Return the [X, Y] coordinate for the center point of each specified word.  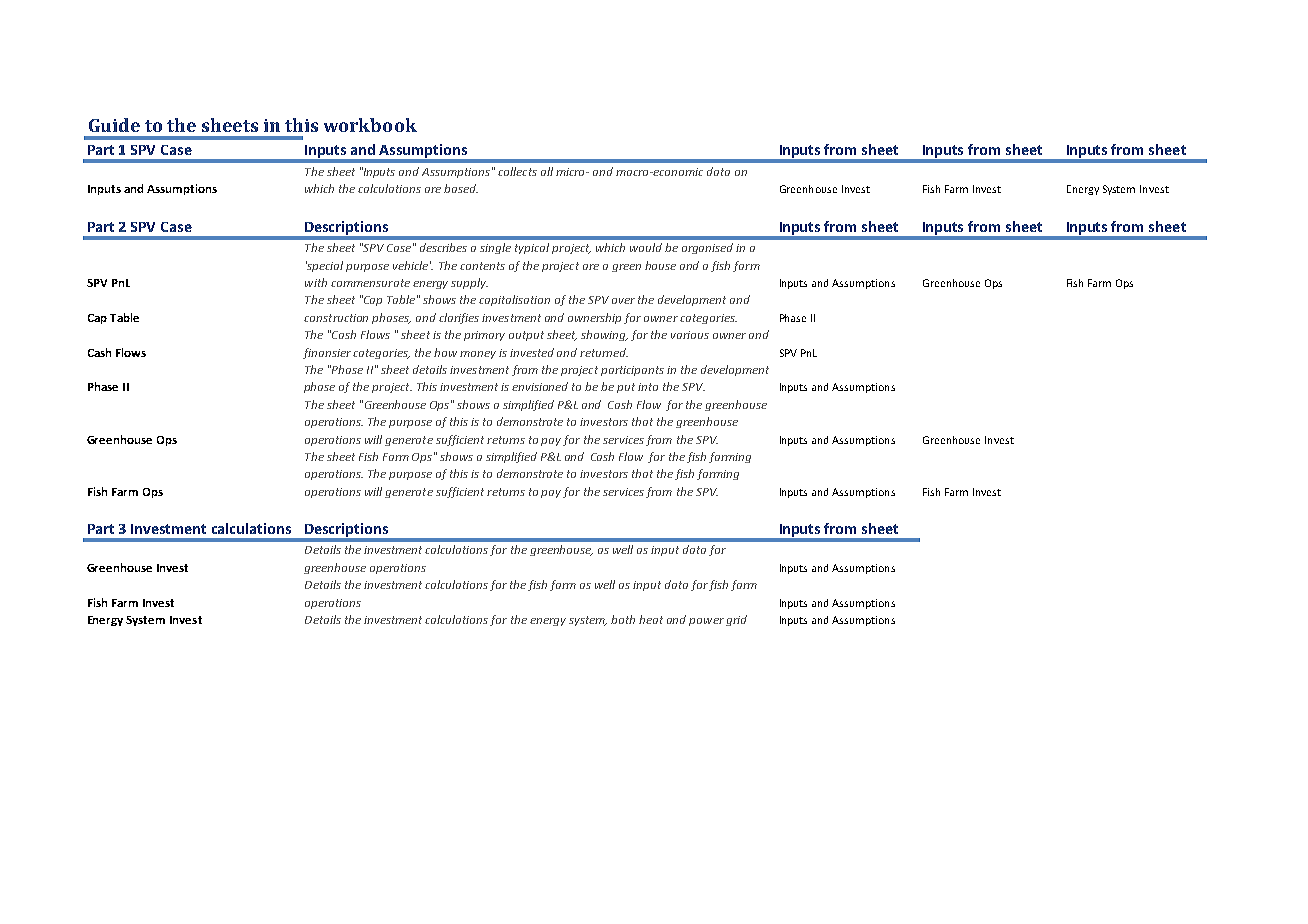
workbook [370, 125]
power [706, 622]
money [478, 355]
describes [443, 247]
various [690, 335]
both [623, 619]
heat [651, 619]
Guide [114, 125]
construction [336, 318]
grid [736, 620]
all [547, 171]
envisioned [540, 386]
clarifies [459, 318]
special [324, 266]
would [646, 247]
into [648, 387]
